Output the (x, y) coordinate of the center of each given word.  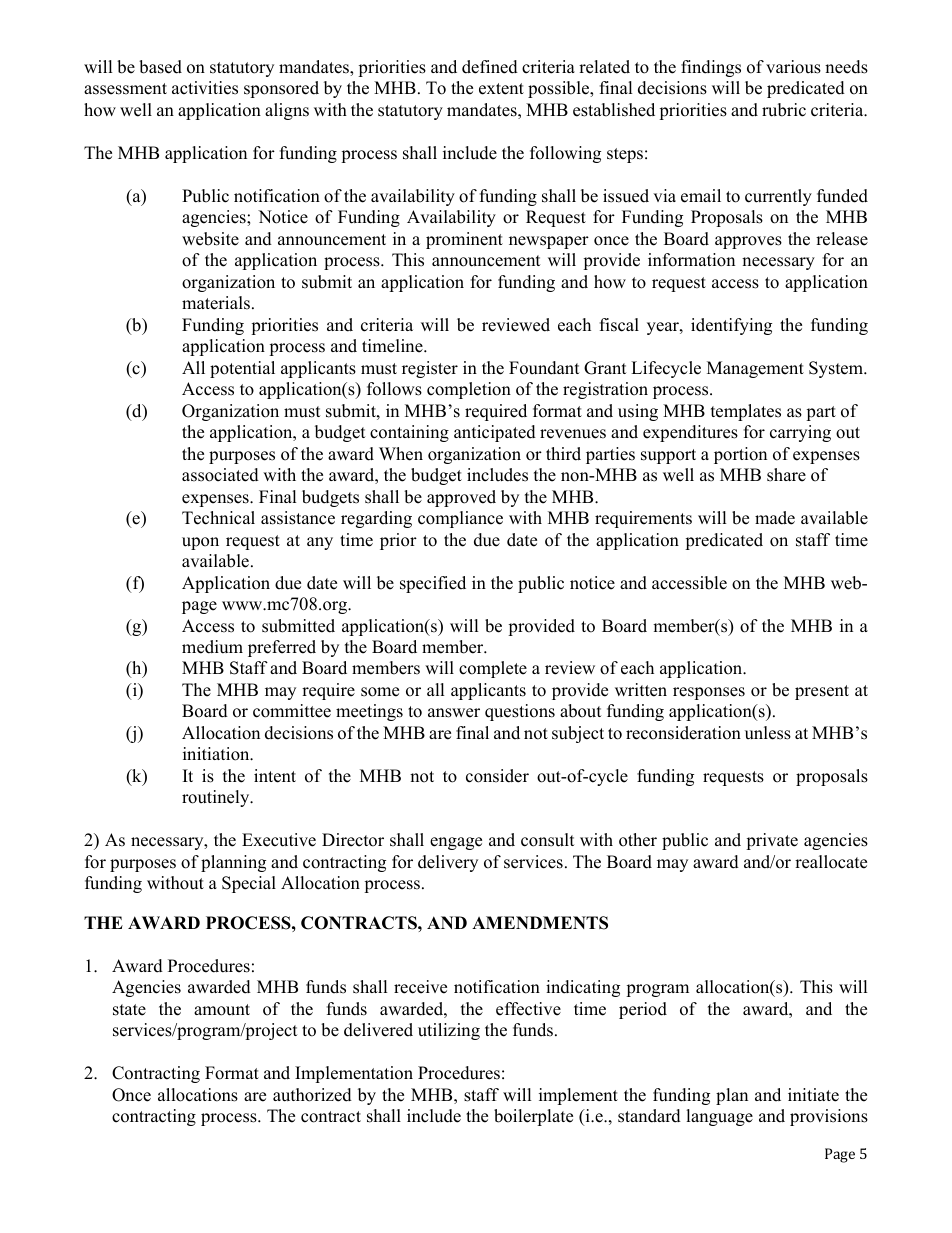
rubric (784, 110)
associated (220, 475)
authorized (312, 1095)
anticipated (495, 433)
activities (205, 88)
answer (454, 713)
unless (768, 733)
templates (746, 412)
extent (501, 89)
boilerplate (533, 1117)
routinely (217, 798)
